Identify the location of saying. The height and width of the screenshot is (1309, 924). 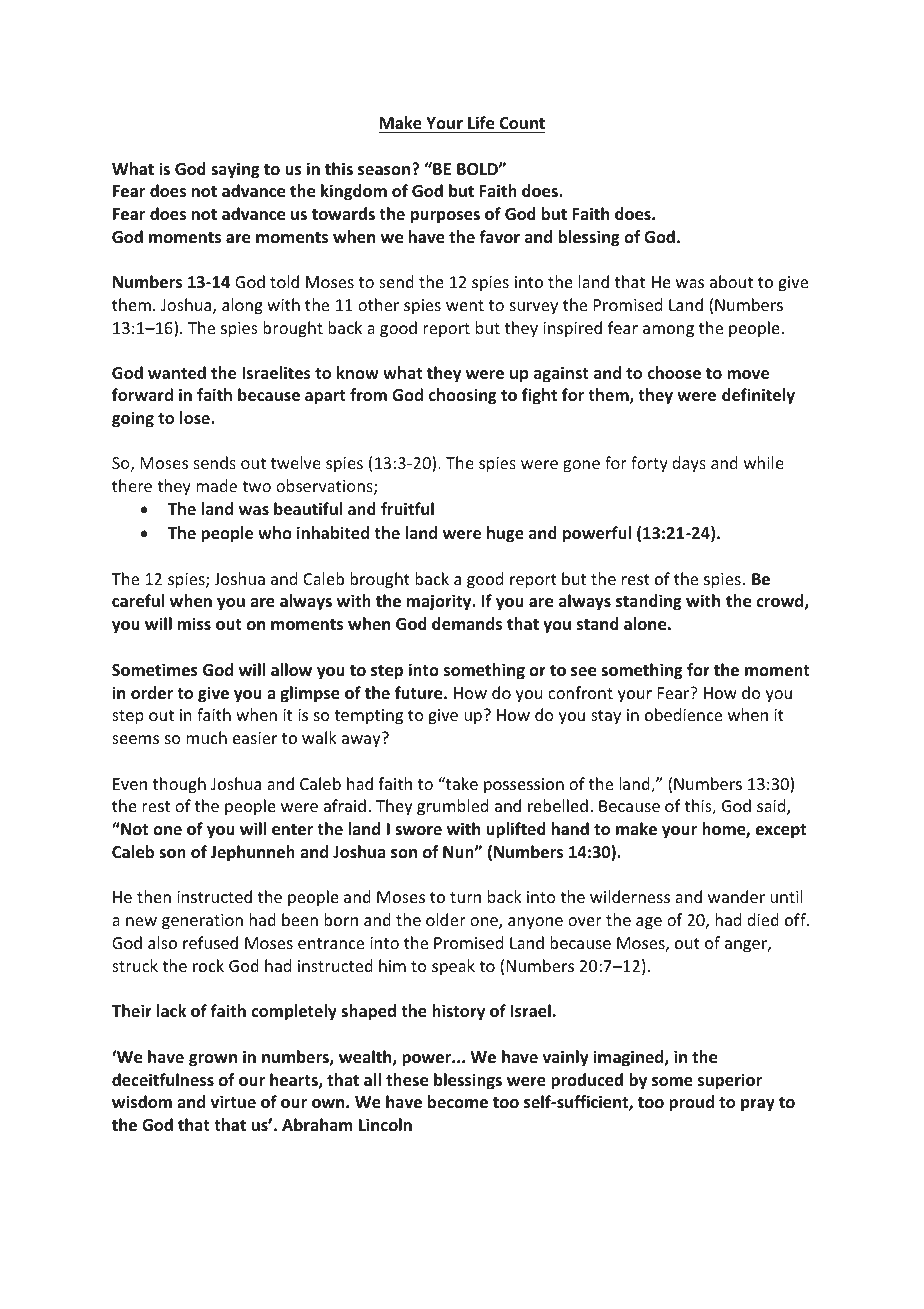
(235, 170).
